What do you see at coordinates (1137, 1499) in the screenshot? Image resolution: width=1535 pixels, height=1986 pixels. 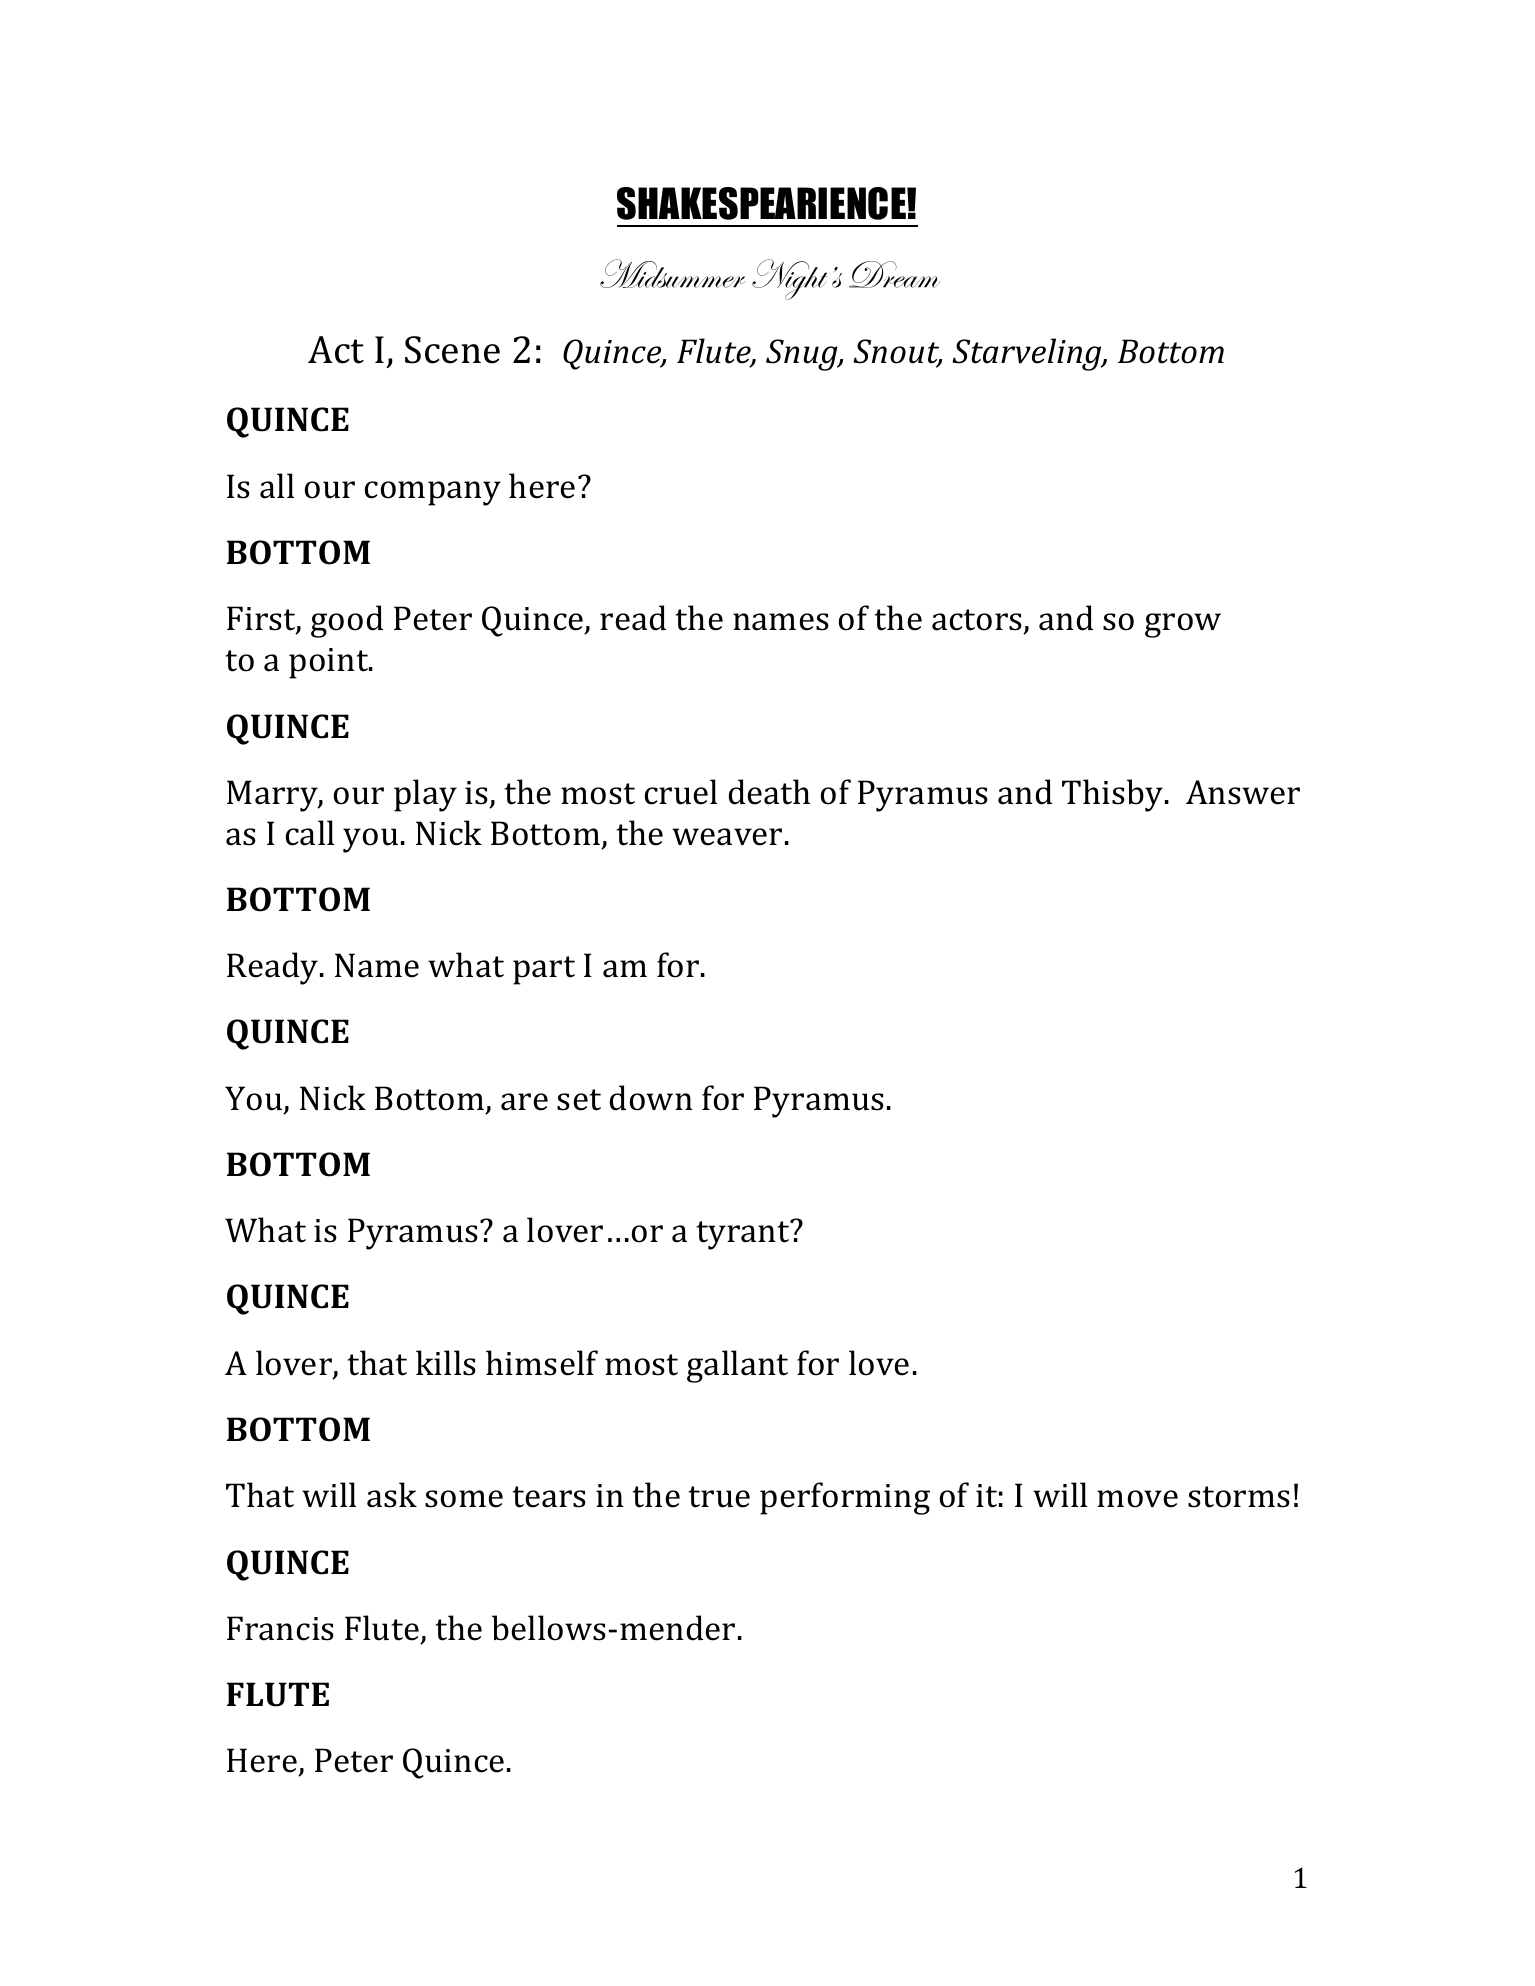 I see `move` at bounding box center [1137, 1499].
